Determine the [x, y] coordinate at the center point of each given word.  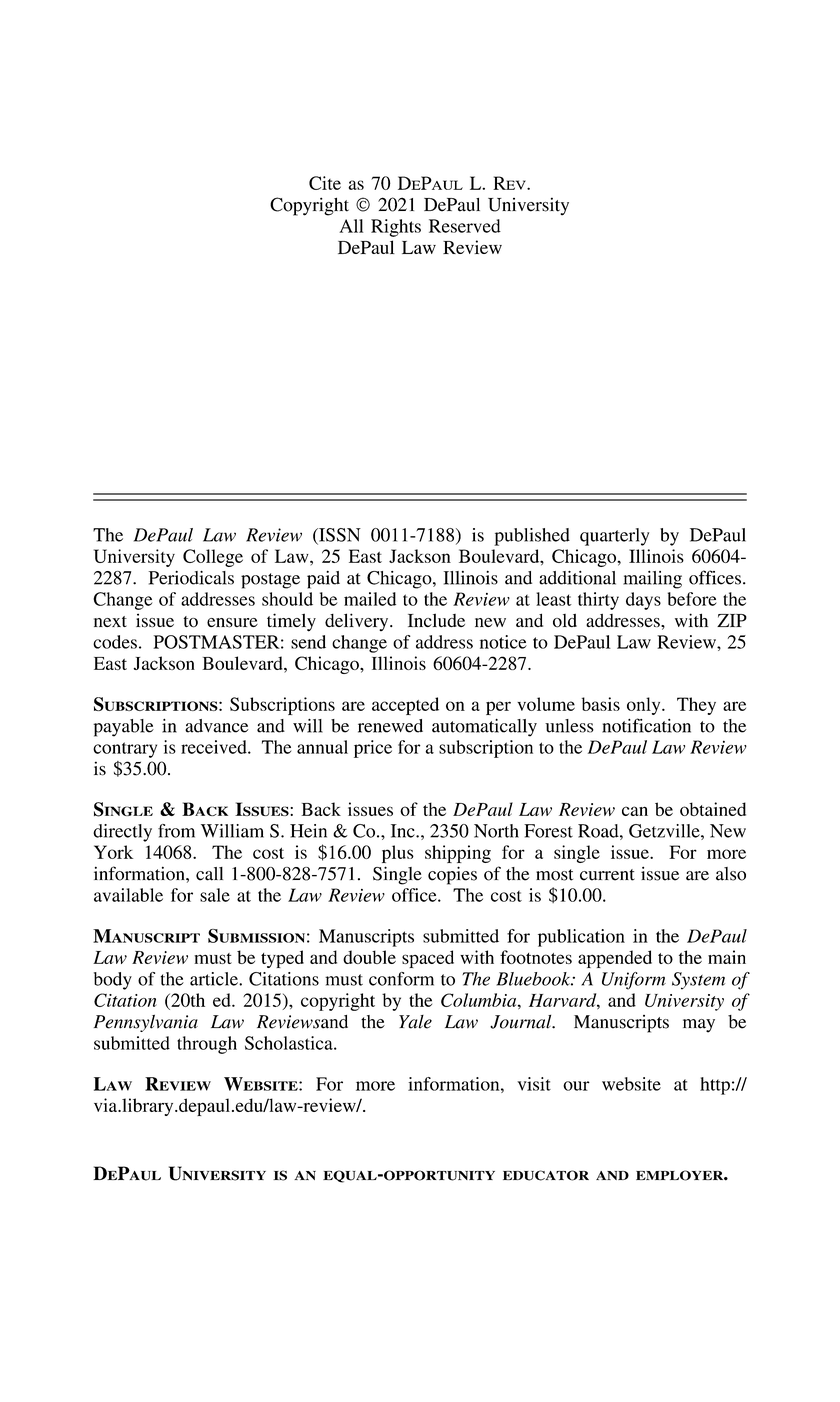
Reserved [465, 226]
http [715, 1086]
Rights [396, 228]
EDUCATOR [546, 1175]
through [207, 1045]
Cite [325, 183]
